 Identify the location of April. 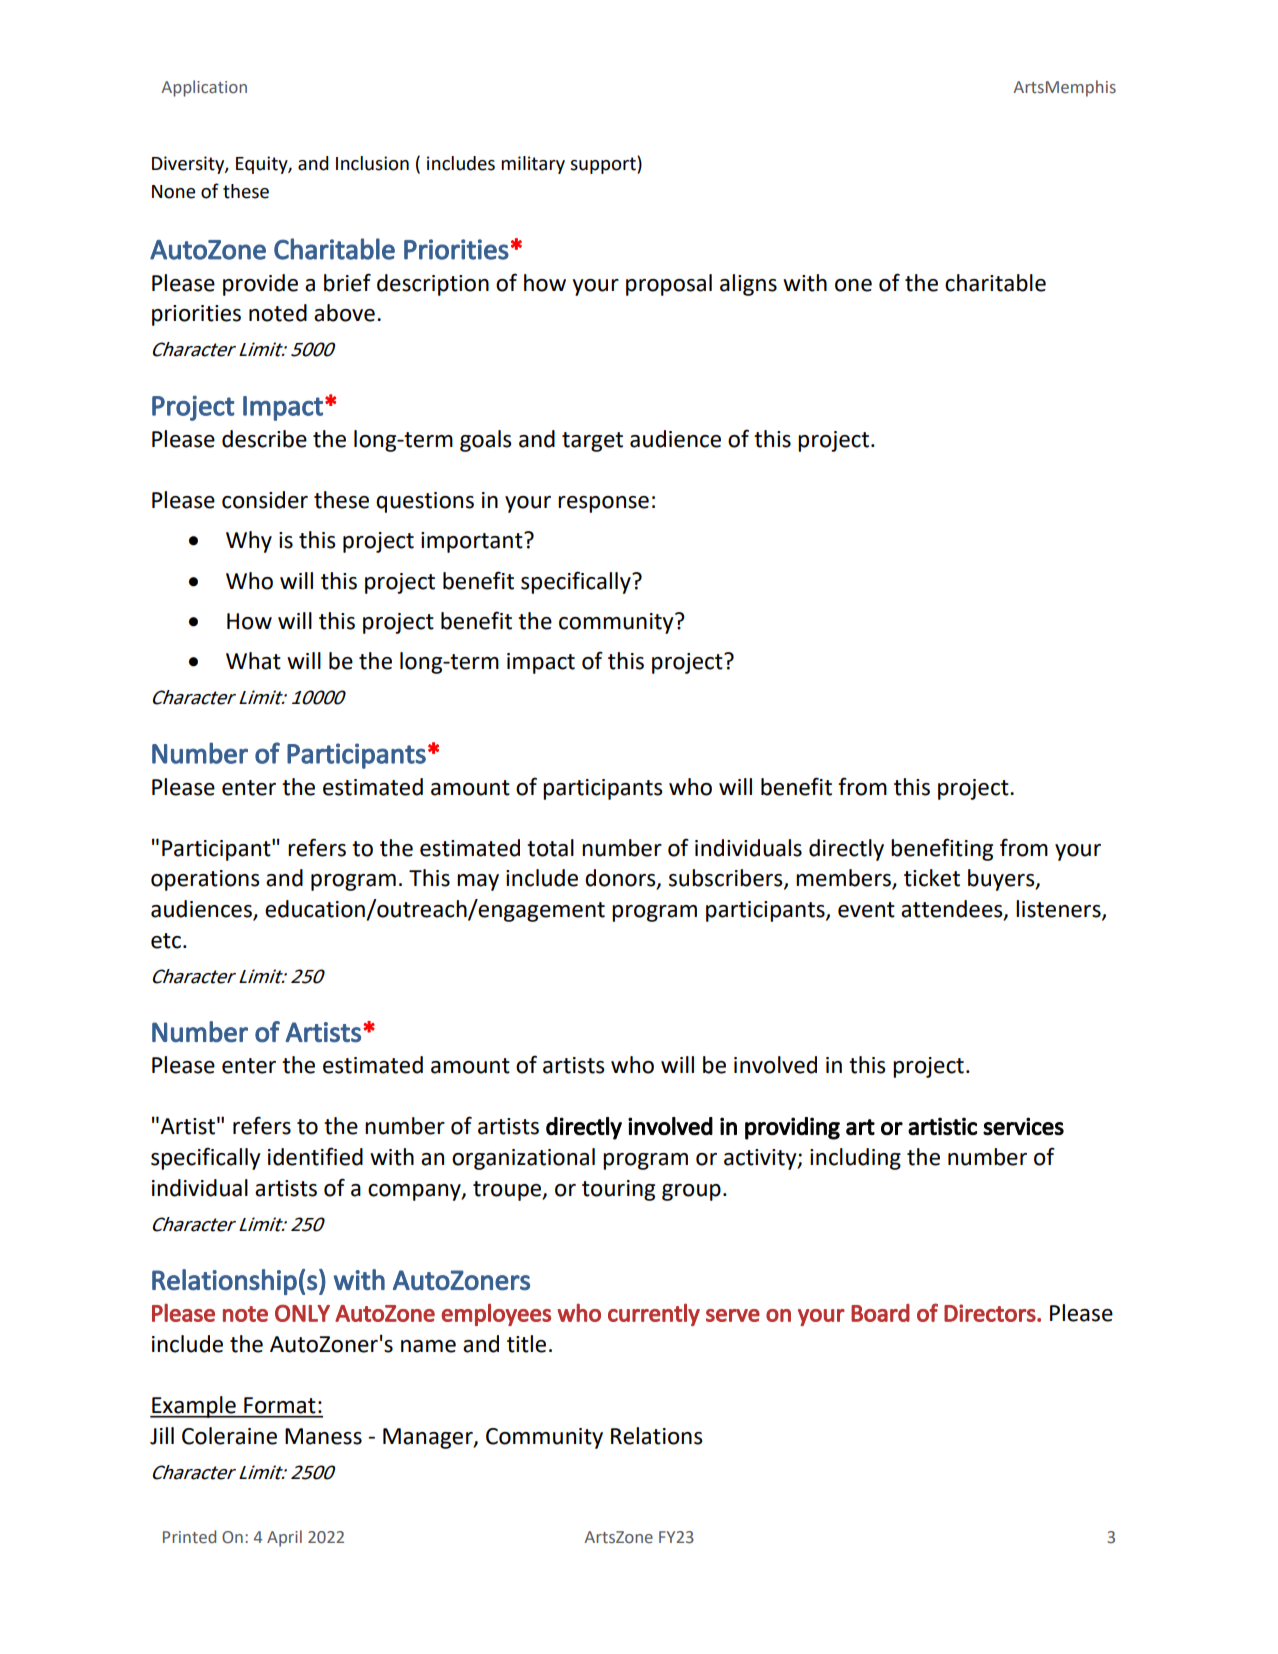
(284, 1538).
